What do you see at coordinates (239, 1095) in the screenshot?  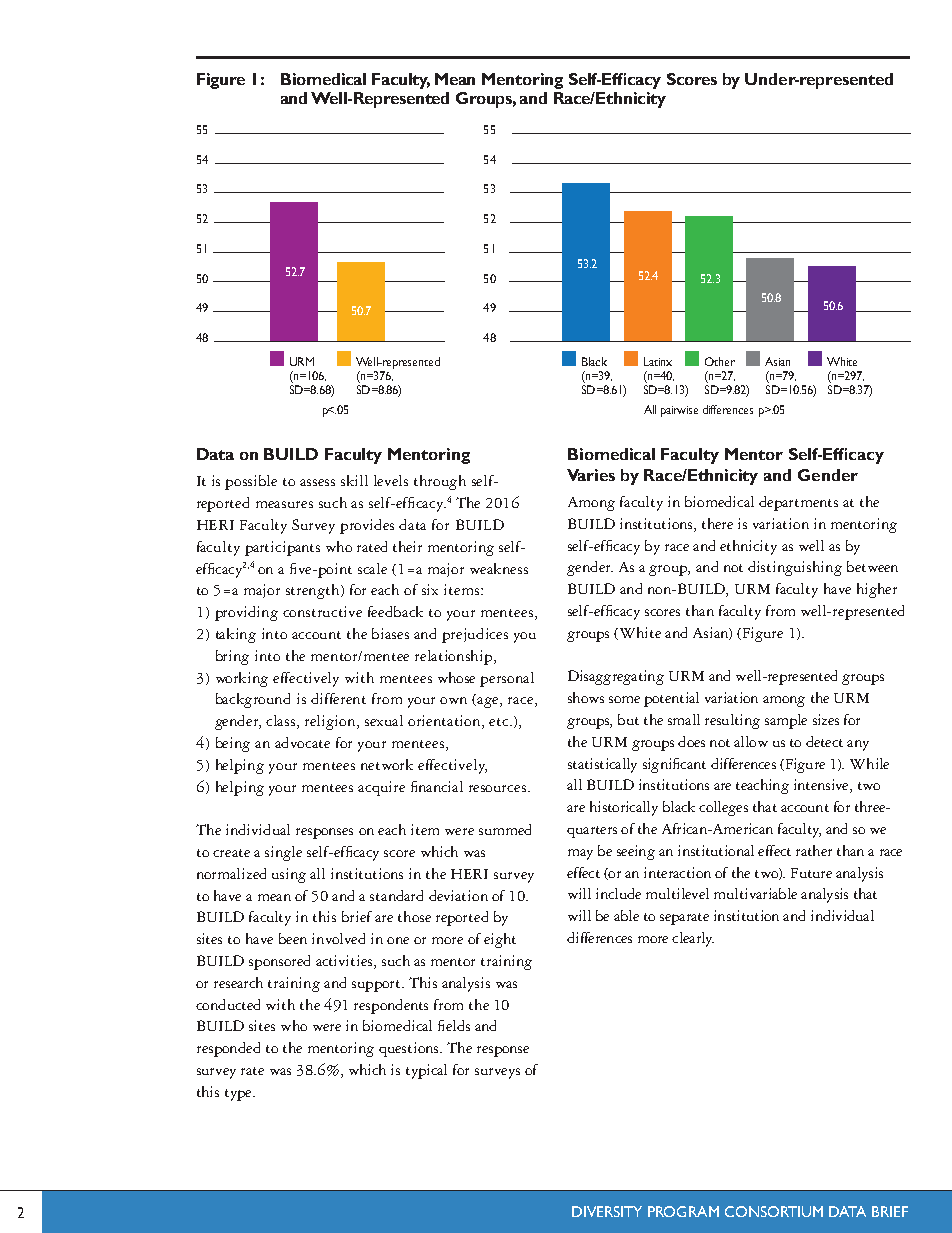 I see `type` at bounding box center [239, 1095].
